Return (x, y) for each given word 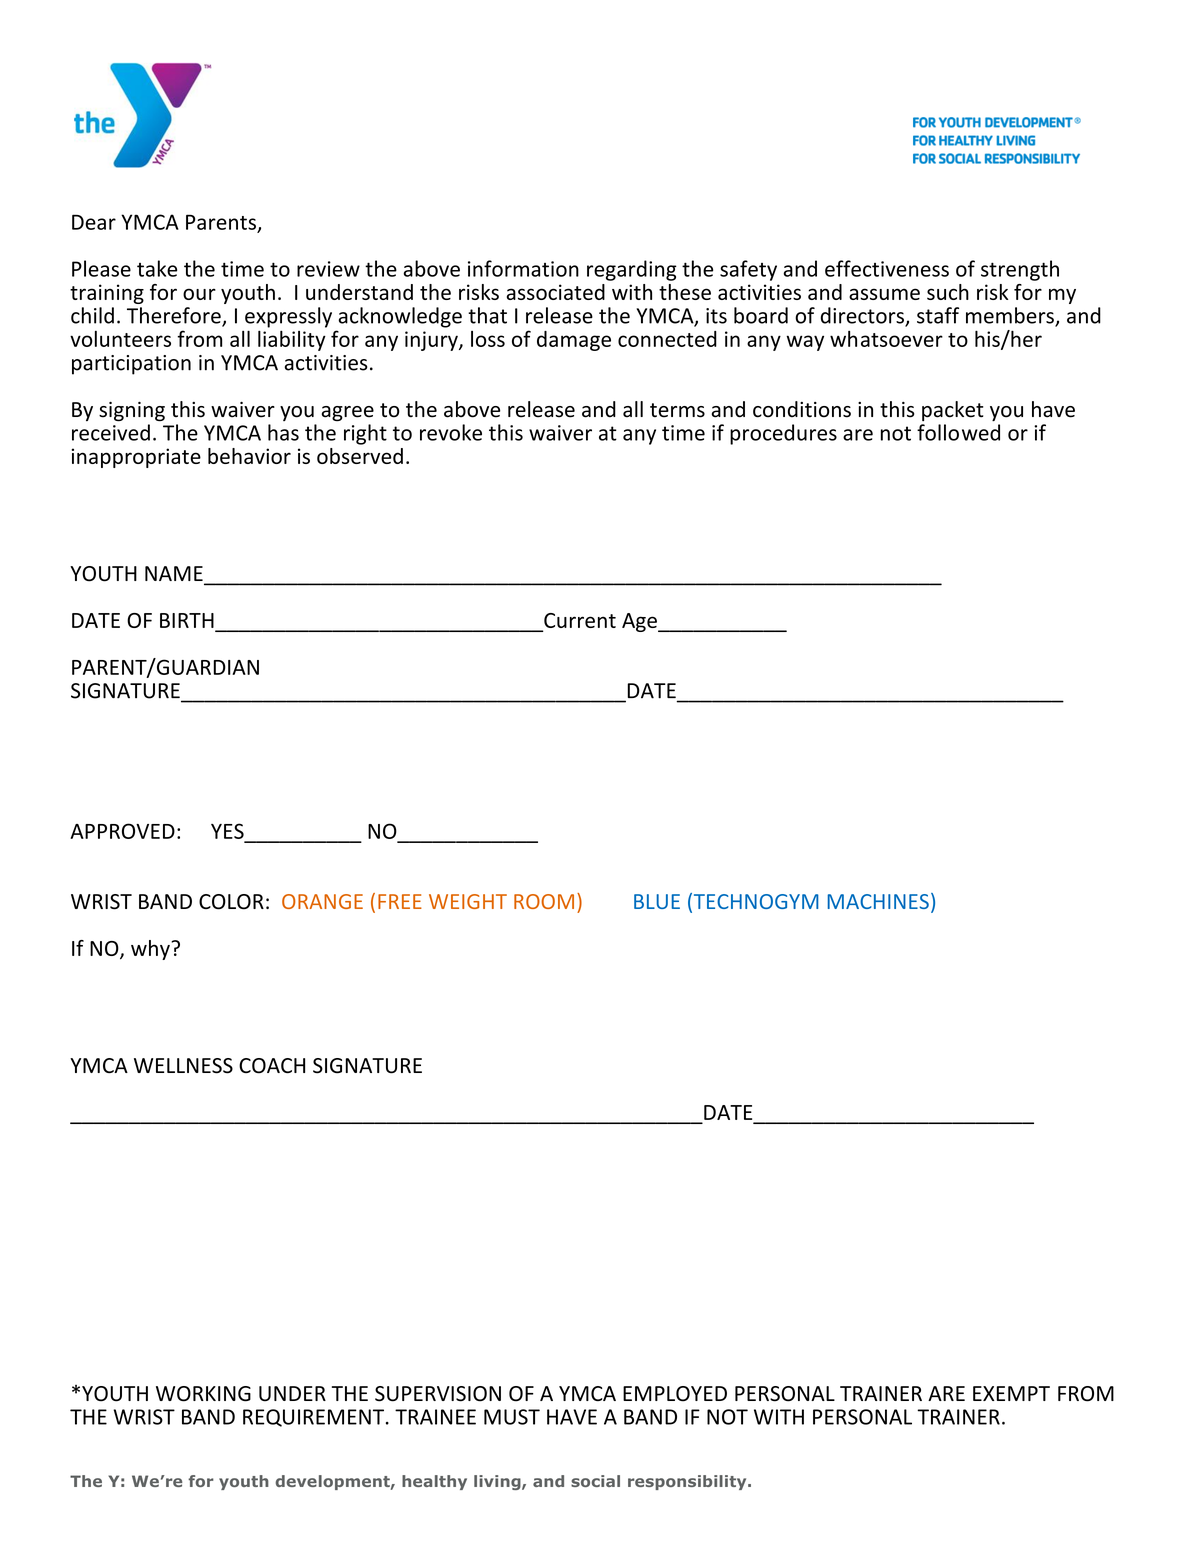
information (523, 268)
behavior (249, 456)
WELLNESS (183, 1066)
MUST (512, 1417)
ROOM (544, 901)
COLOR (231, 902)
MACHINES (878, 901)
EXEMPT (1011, 1393)
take (157, 268)
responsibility (688, 1482)
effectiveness (887, 268)
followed (958, 432)
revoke (451, 432)
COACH (272, 1066)
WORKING (203, 1394)
